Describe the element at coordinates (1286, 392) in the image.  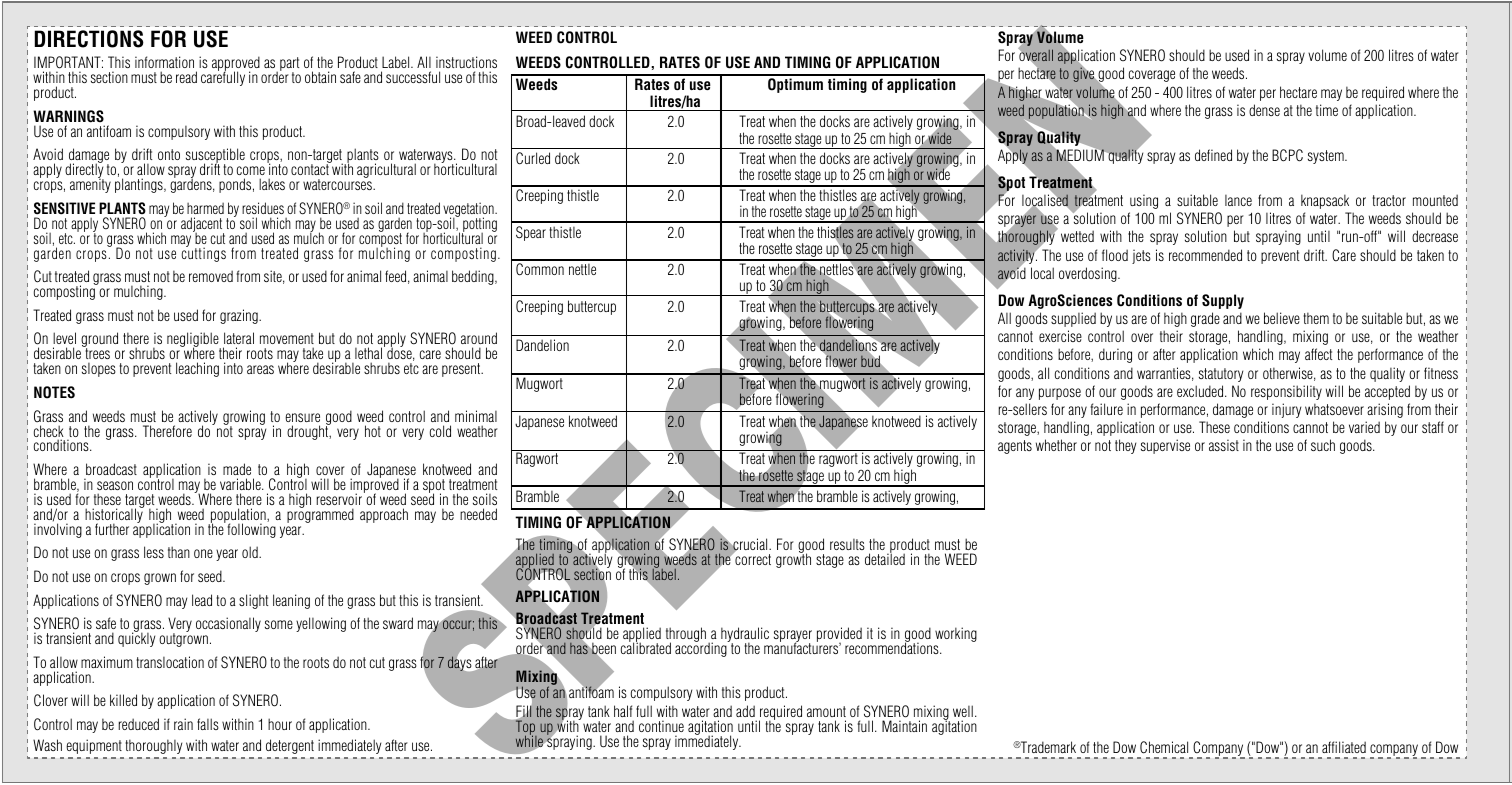
I see `responsibility` at that location.
